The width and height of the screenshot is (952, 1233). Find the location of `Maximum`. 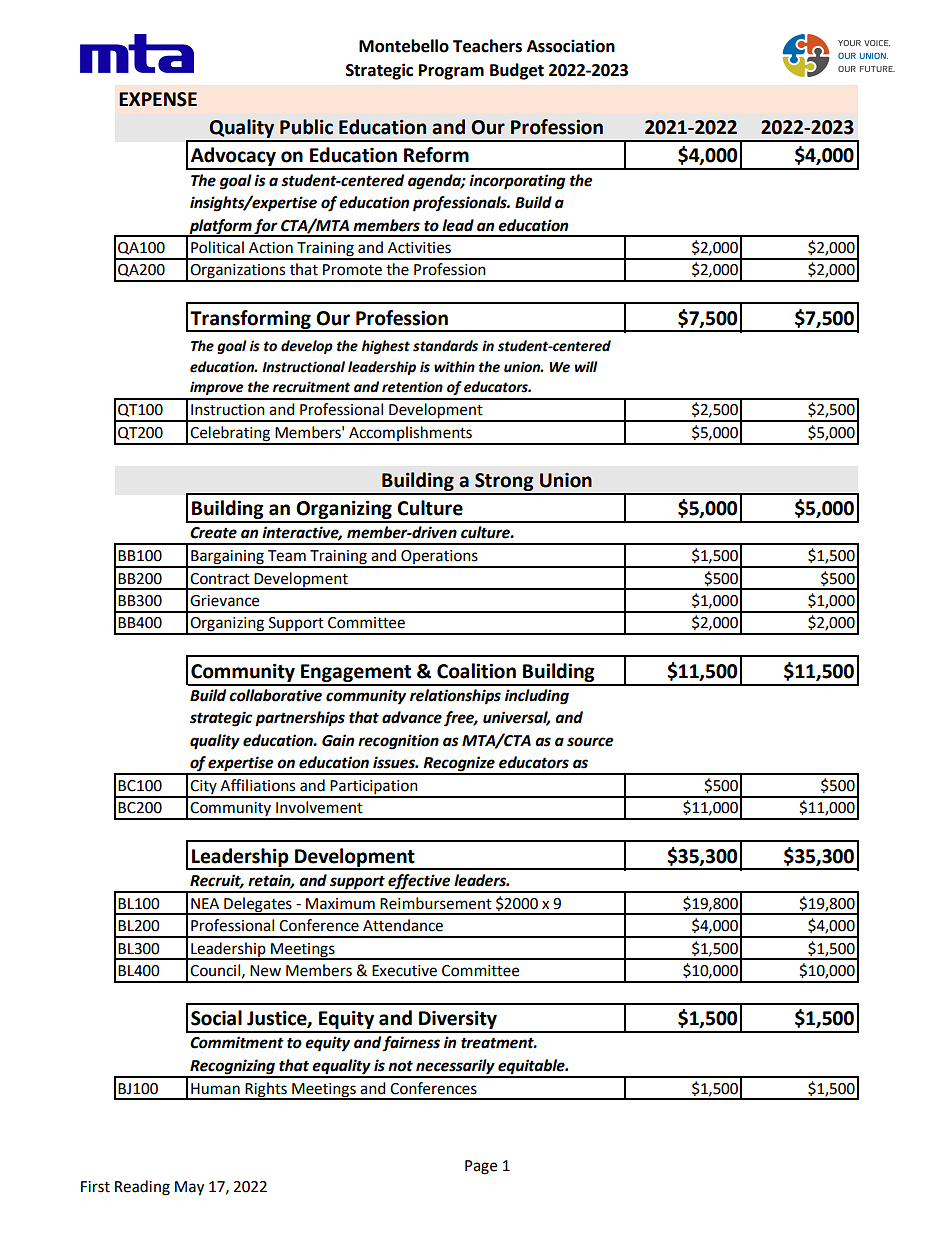

Maximum is located at coordinates (340, 904).
